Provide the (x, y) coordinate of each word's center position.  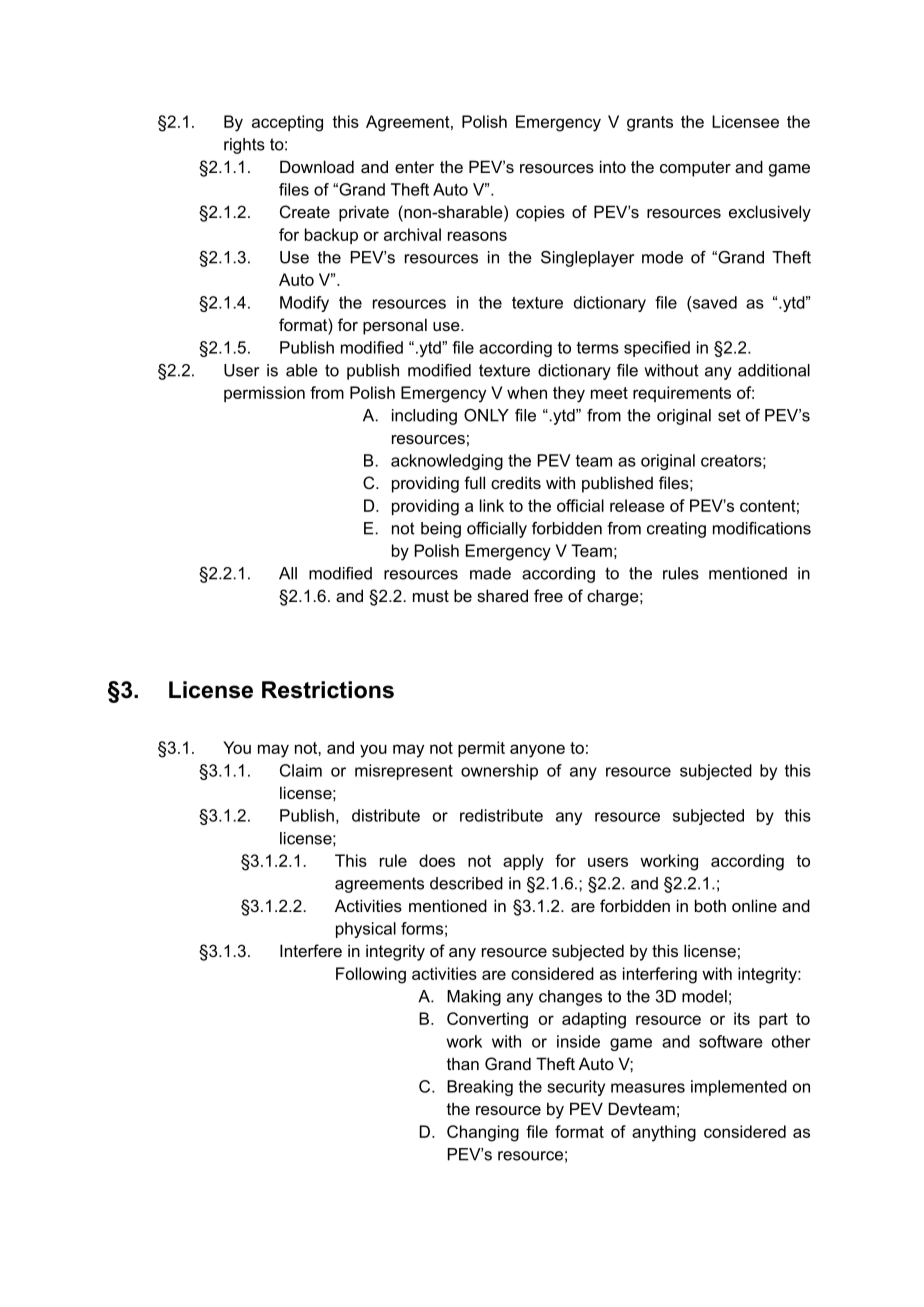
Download (317, 166)
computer (695, 169)
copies (540, 213)
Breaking (480, 1088)
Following (371, 975)
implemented (739, 1088)
